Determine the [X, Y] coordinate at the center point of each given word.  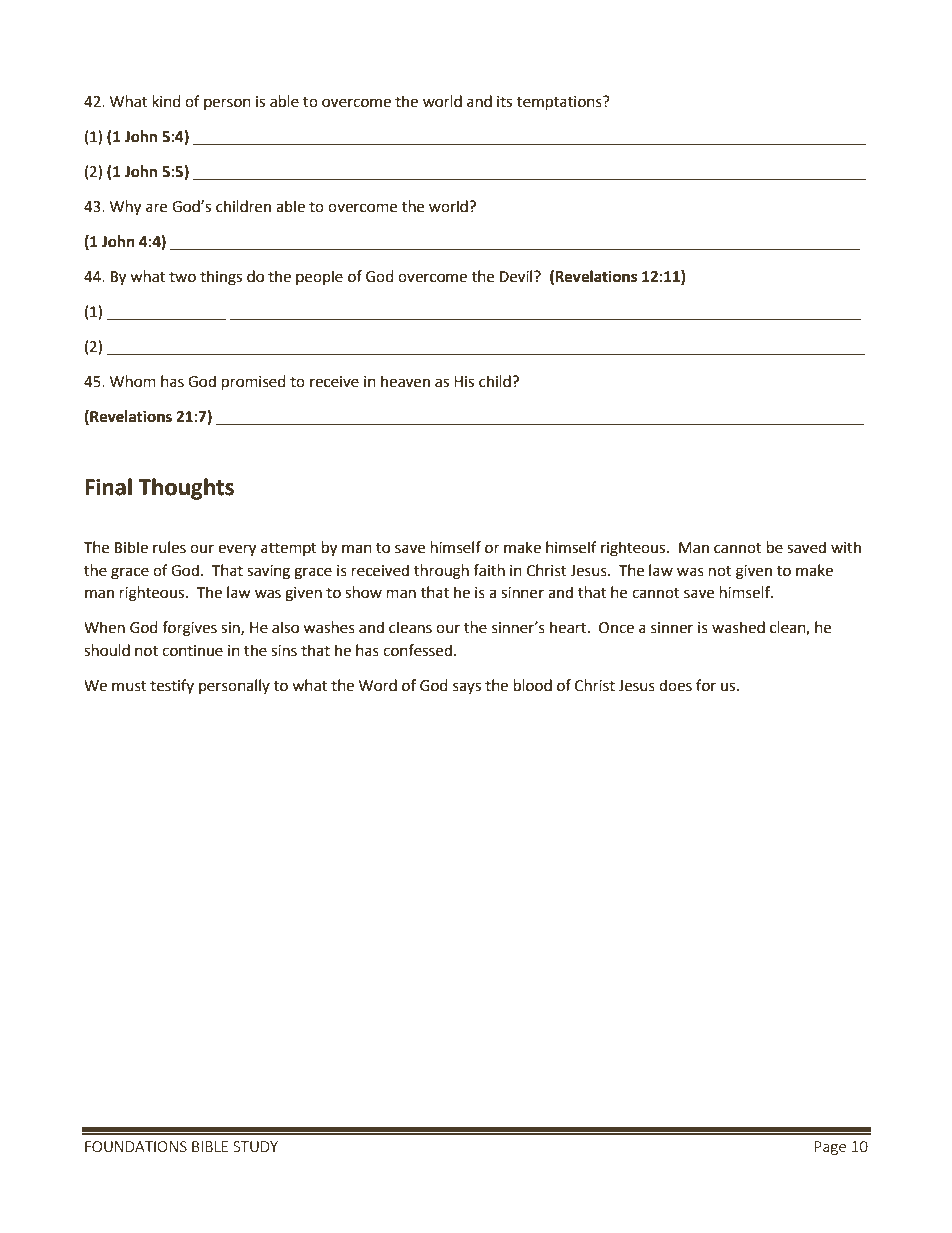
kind [167, 101]
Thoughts [186, 489]
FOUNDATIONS [136, 1146]
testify [172, 686]
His [464, 382]
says [467, 688]
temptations [560, 103]
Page [830, 1148]
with [846, 547]
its [504, 102]
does [675, 685]
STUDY [255, 1146]
